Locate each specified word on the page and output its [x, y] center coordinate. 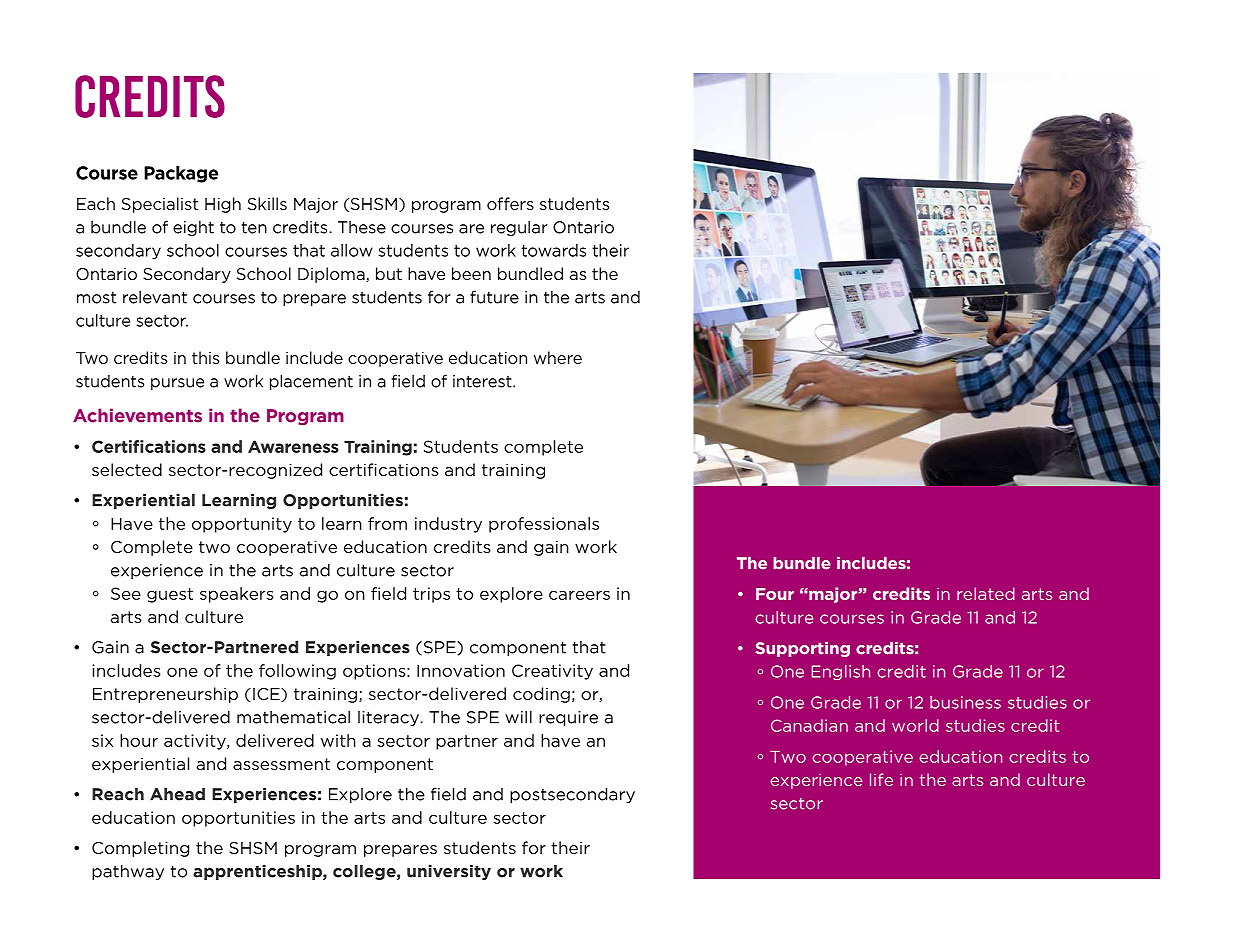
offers [510, 203]
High [223, 205]
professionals [544, 525]
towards [553, 250]
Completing [140, 849]
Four [775, 594]
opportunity [242, 525]
